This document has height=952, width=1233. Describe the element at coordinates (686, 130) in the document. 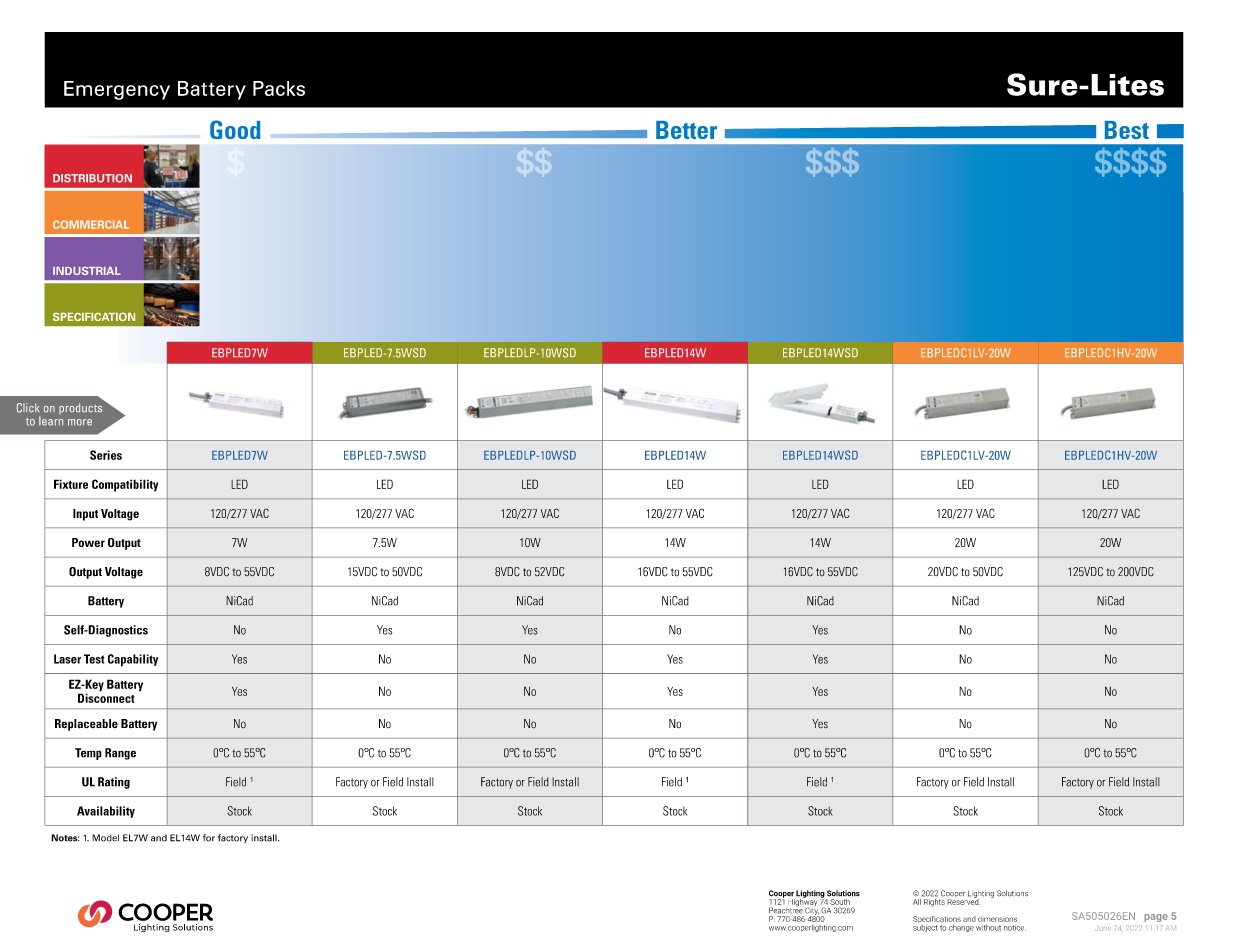

I see `Better` at that location.
